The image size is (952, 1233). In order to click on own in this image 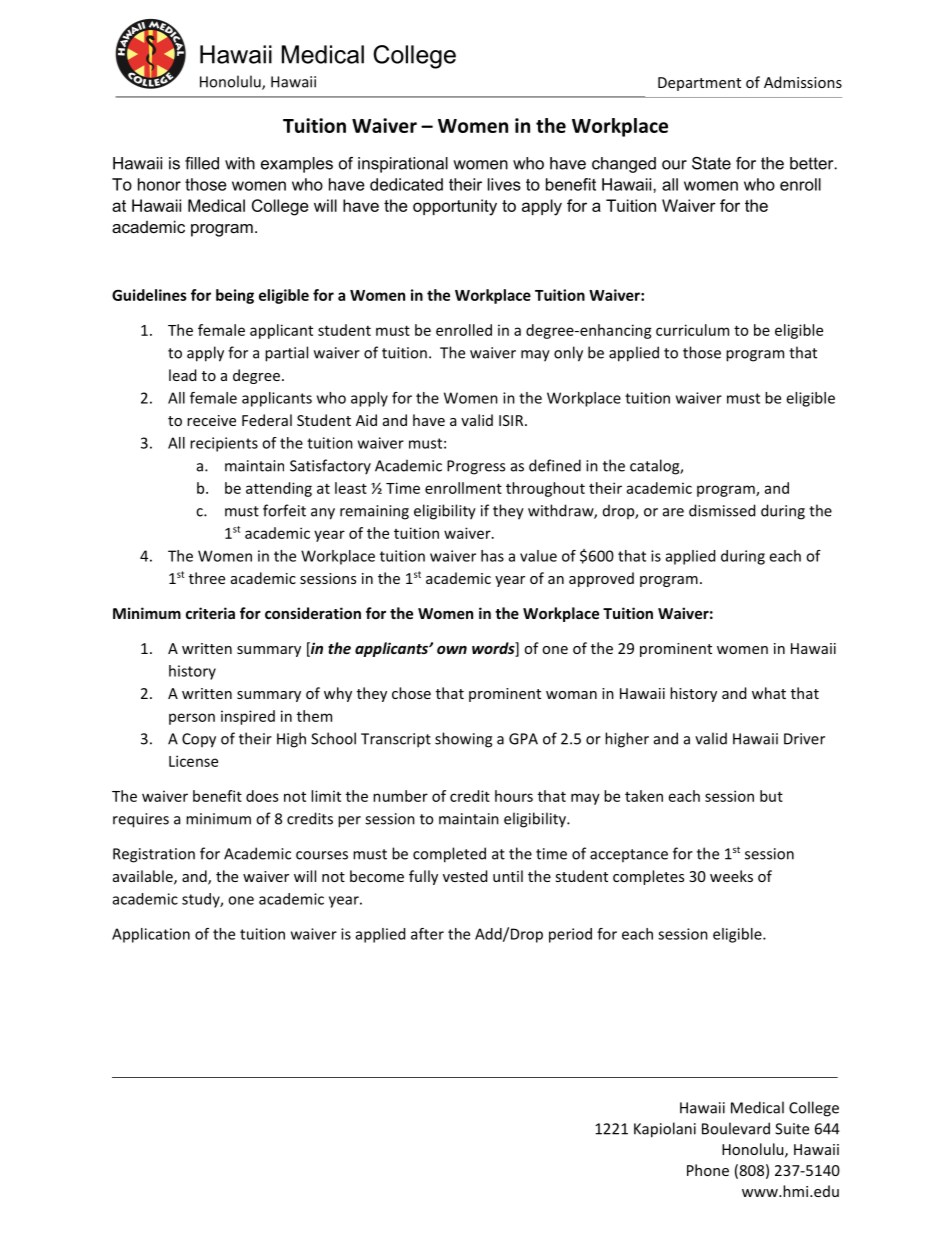, I will do `click(452, 650)`.
